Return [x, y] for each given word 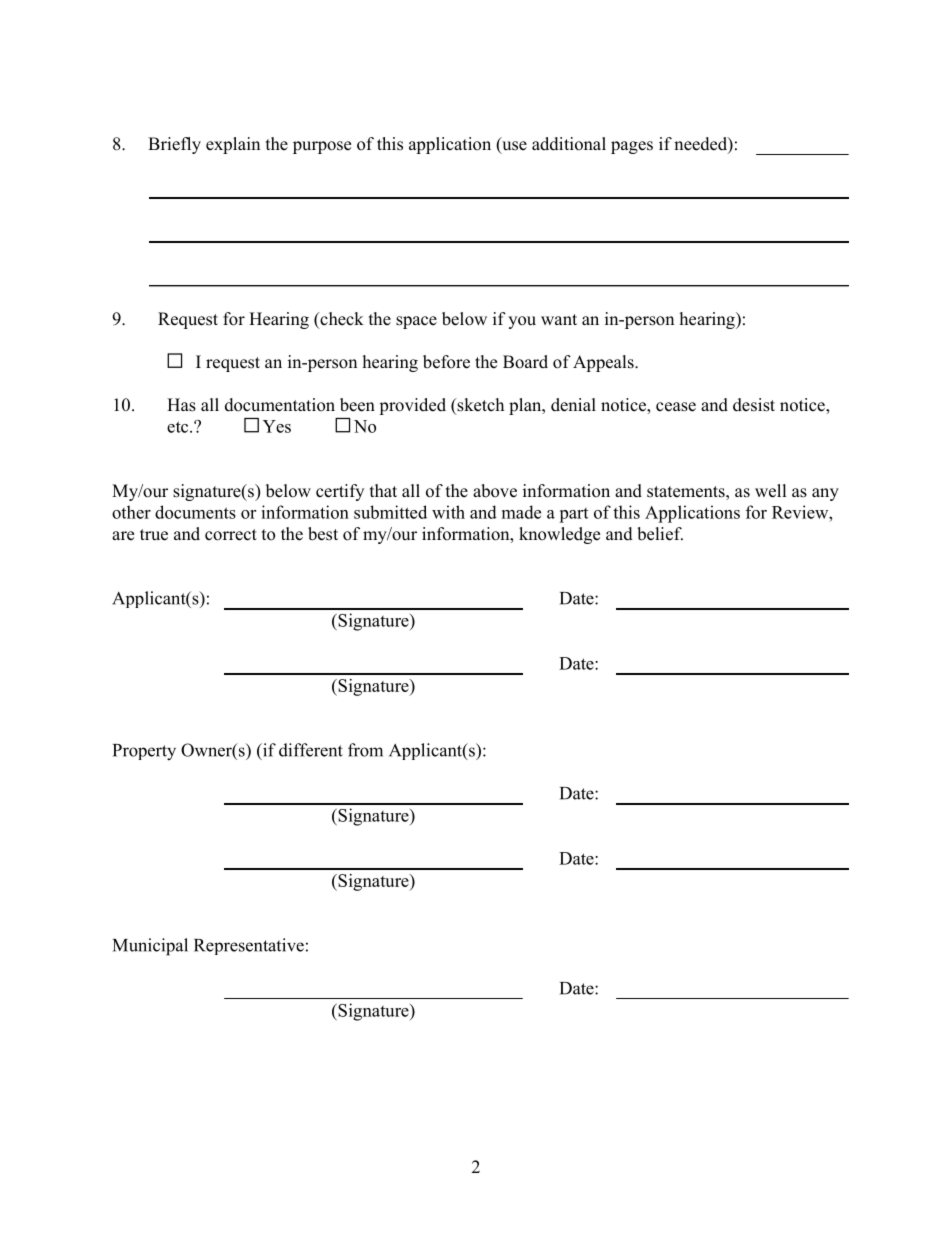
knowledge [559, 535]
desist [754, 405]
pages [632, 147]
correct [231, 535]
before [446, 362]
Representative [249, 946]
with [448, 512]
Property [144, 752]
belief [660, 534]
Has [181, 405]
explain [233, 145]
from [365, 750]
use [513, 147]
